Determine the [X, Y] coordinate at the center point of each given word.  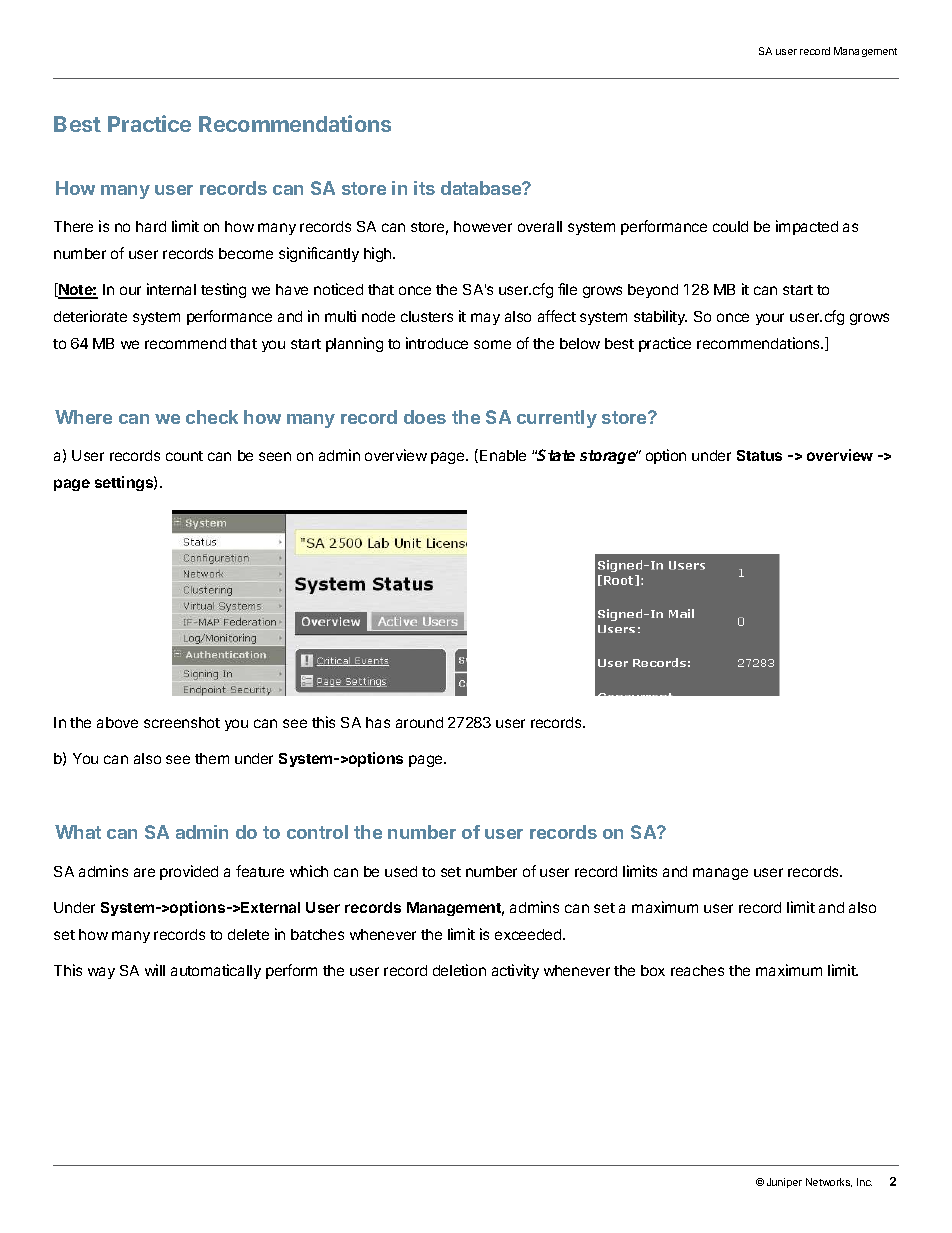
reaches [697, 970]
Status [759, 455]
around [419, 722]
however [483, 226]
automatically [216, 971]
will [155, 970]
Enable [503, 455]
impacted [807, 227]
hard [151, 226]
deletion [459, 970]
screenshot [182, 722]
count [184, 456]
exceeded [529, 934]
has [378, 722]
